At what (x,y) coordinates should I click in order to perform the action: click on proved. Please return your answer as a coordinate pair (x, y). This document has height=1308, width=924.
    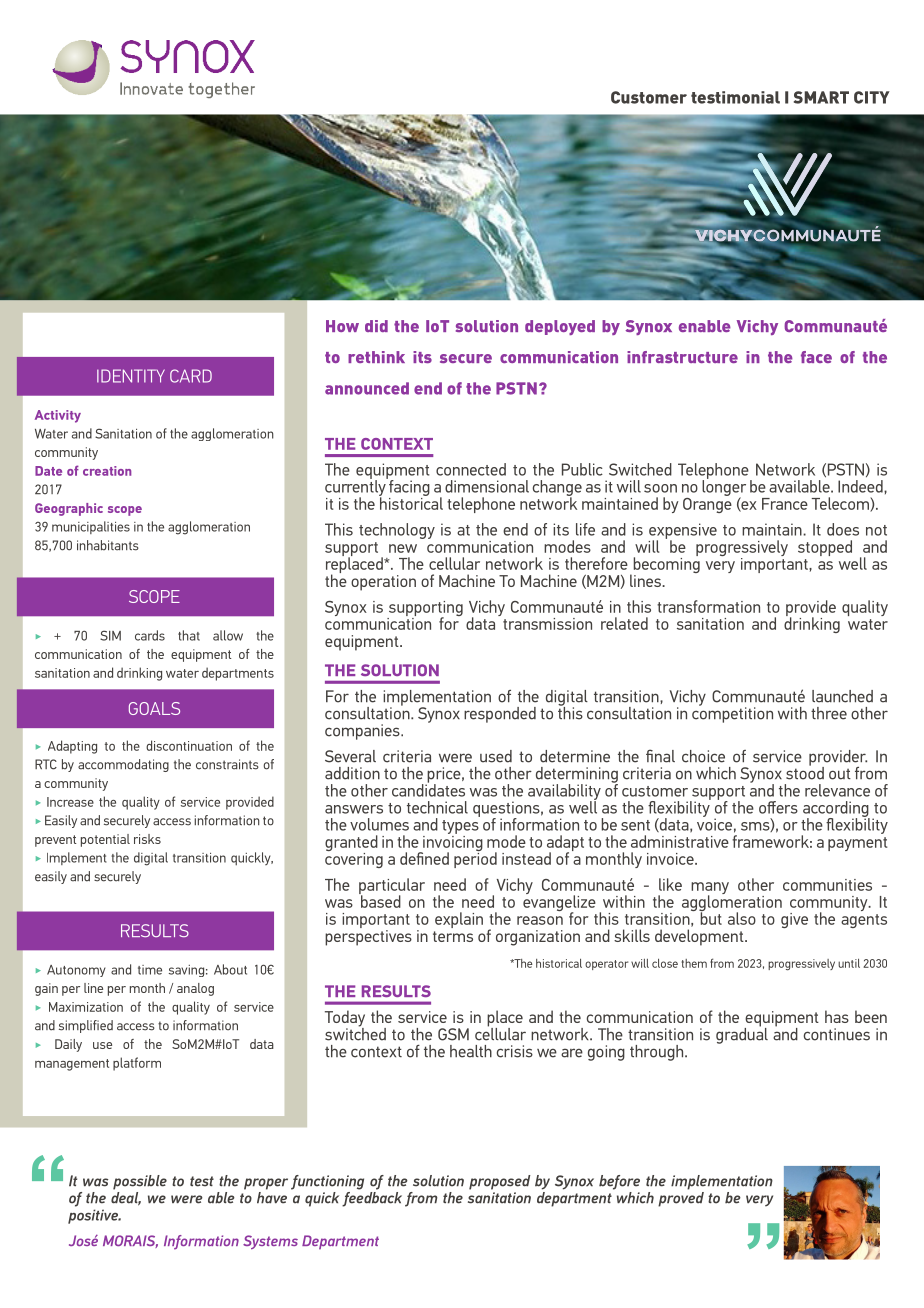
    Looking at the image, I should click on (681, 1199).
